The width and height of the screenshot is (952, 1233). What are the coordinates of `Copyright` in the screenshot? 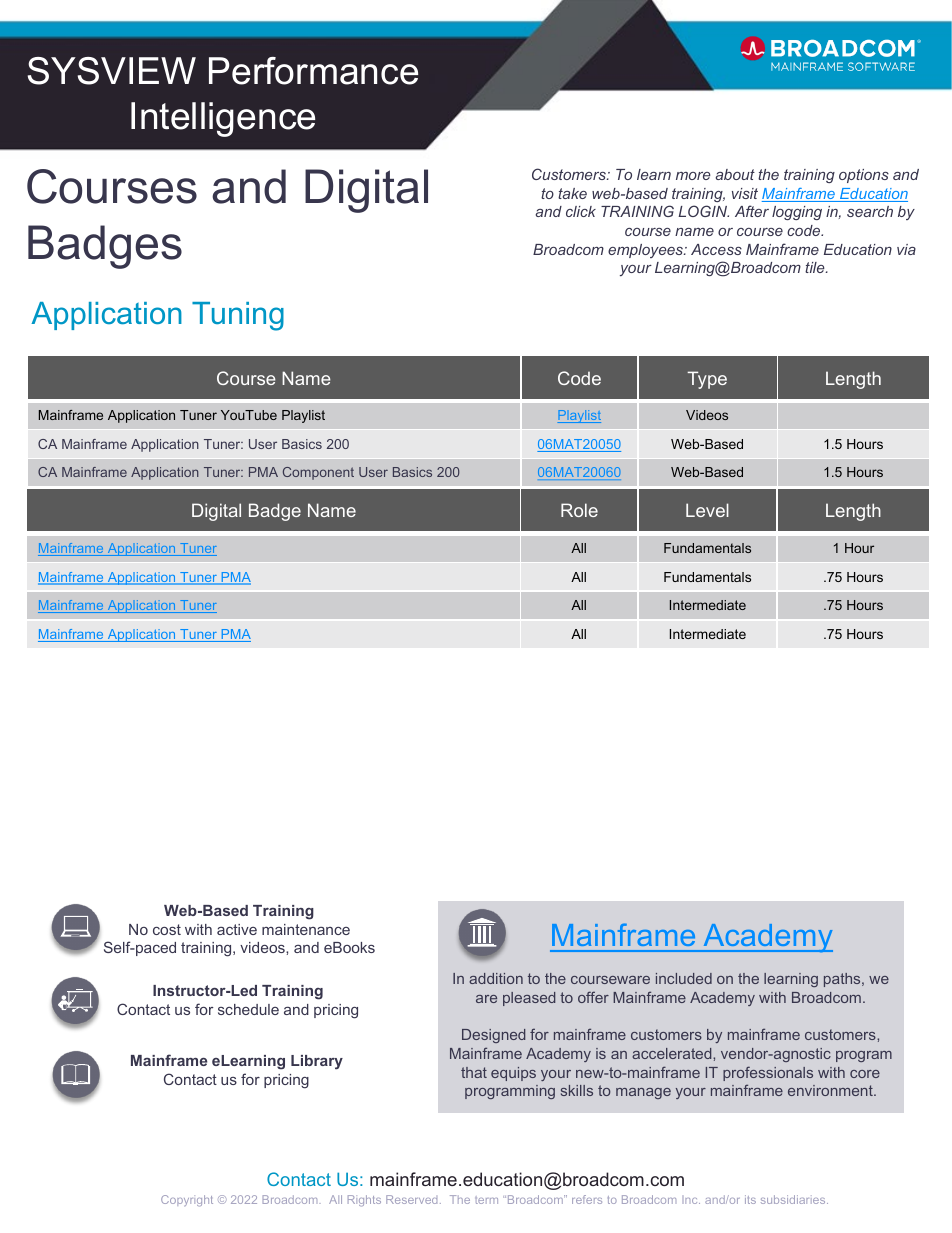 It's located at (187, 1201).
